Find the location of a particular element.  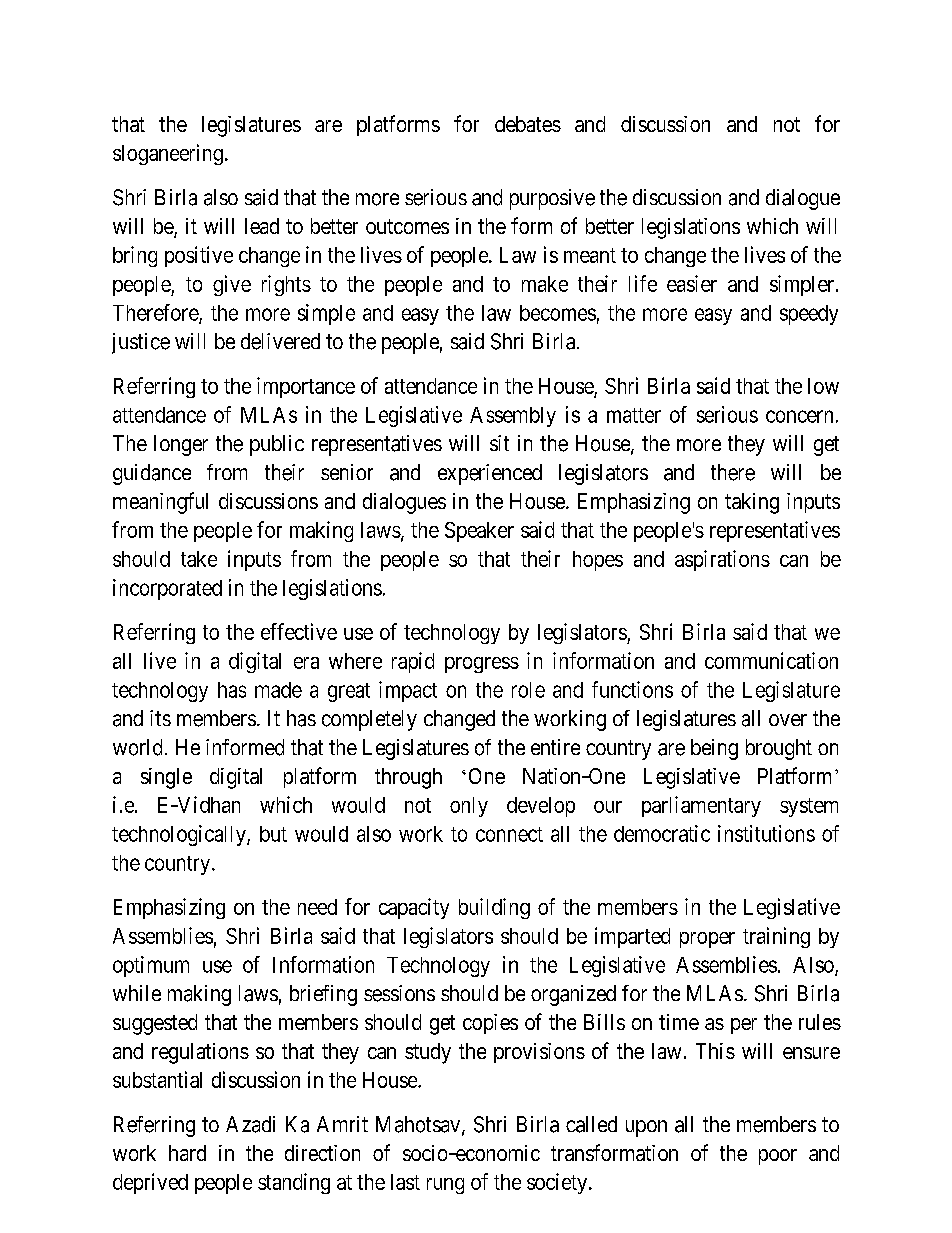

easier is located at coordinates (692, 283).
